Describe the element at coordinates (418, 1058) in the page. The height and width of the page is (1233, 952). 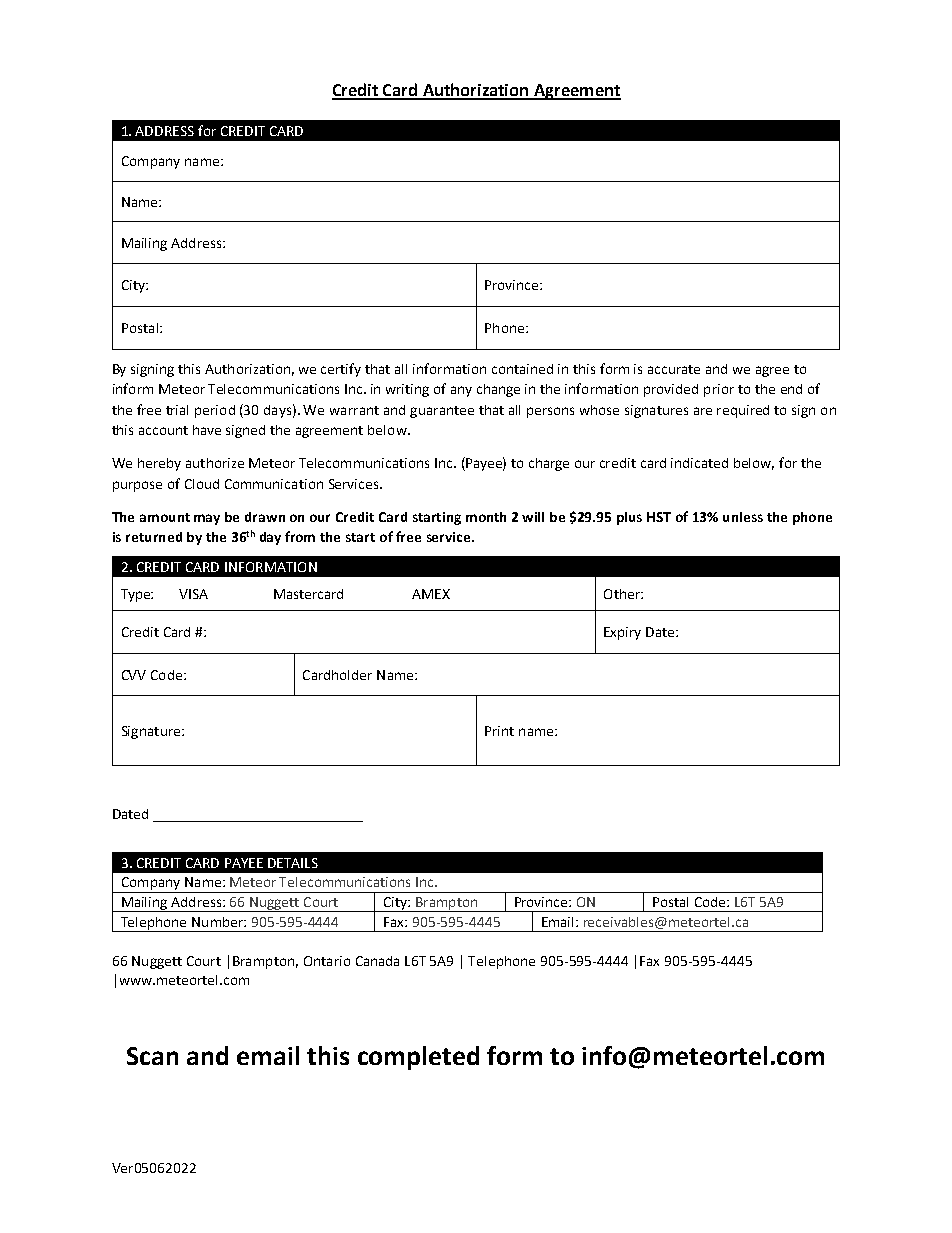
I see `completed` at that location.
